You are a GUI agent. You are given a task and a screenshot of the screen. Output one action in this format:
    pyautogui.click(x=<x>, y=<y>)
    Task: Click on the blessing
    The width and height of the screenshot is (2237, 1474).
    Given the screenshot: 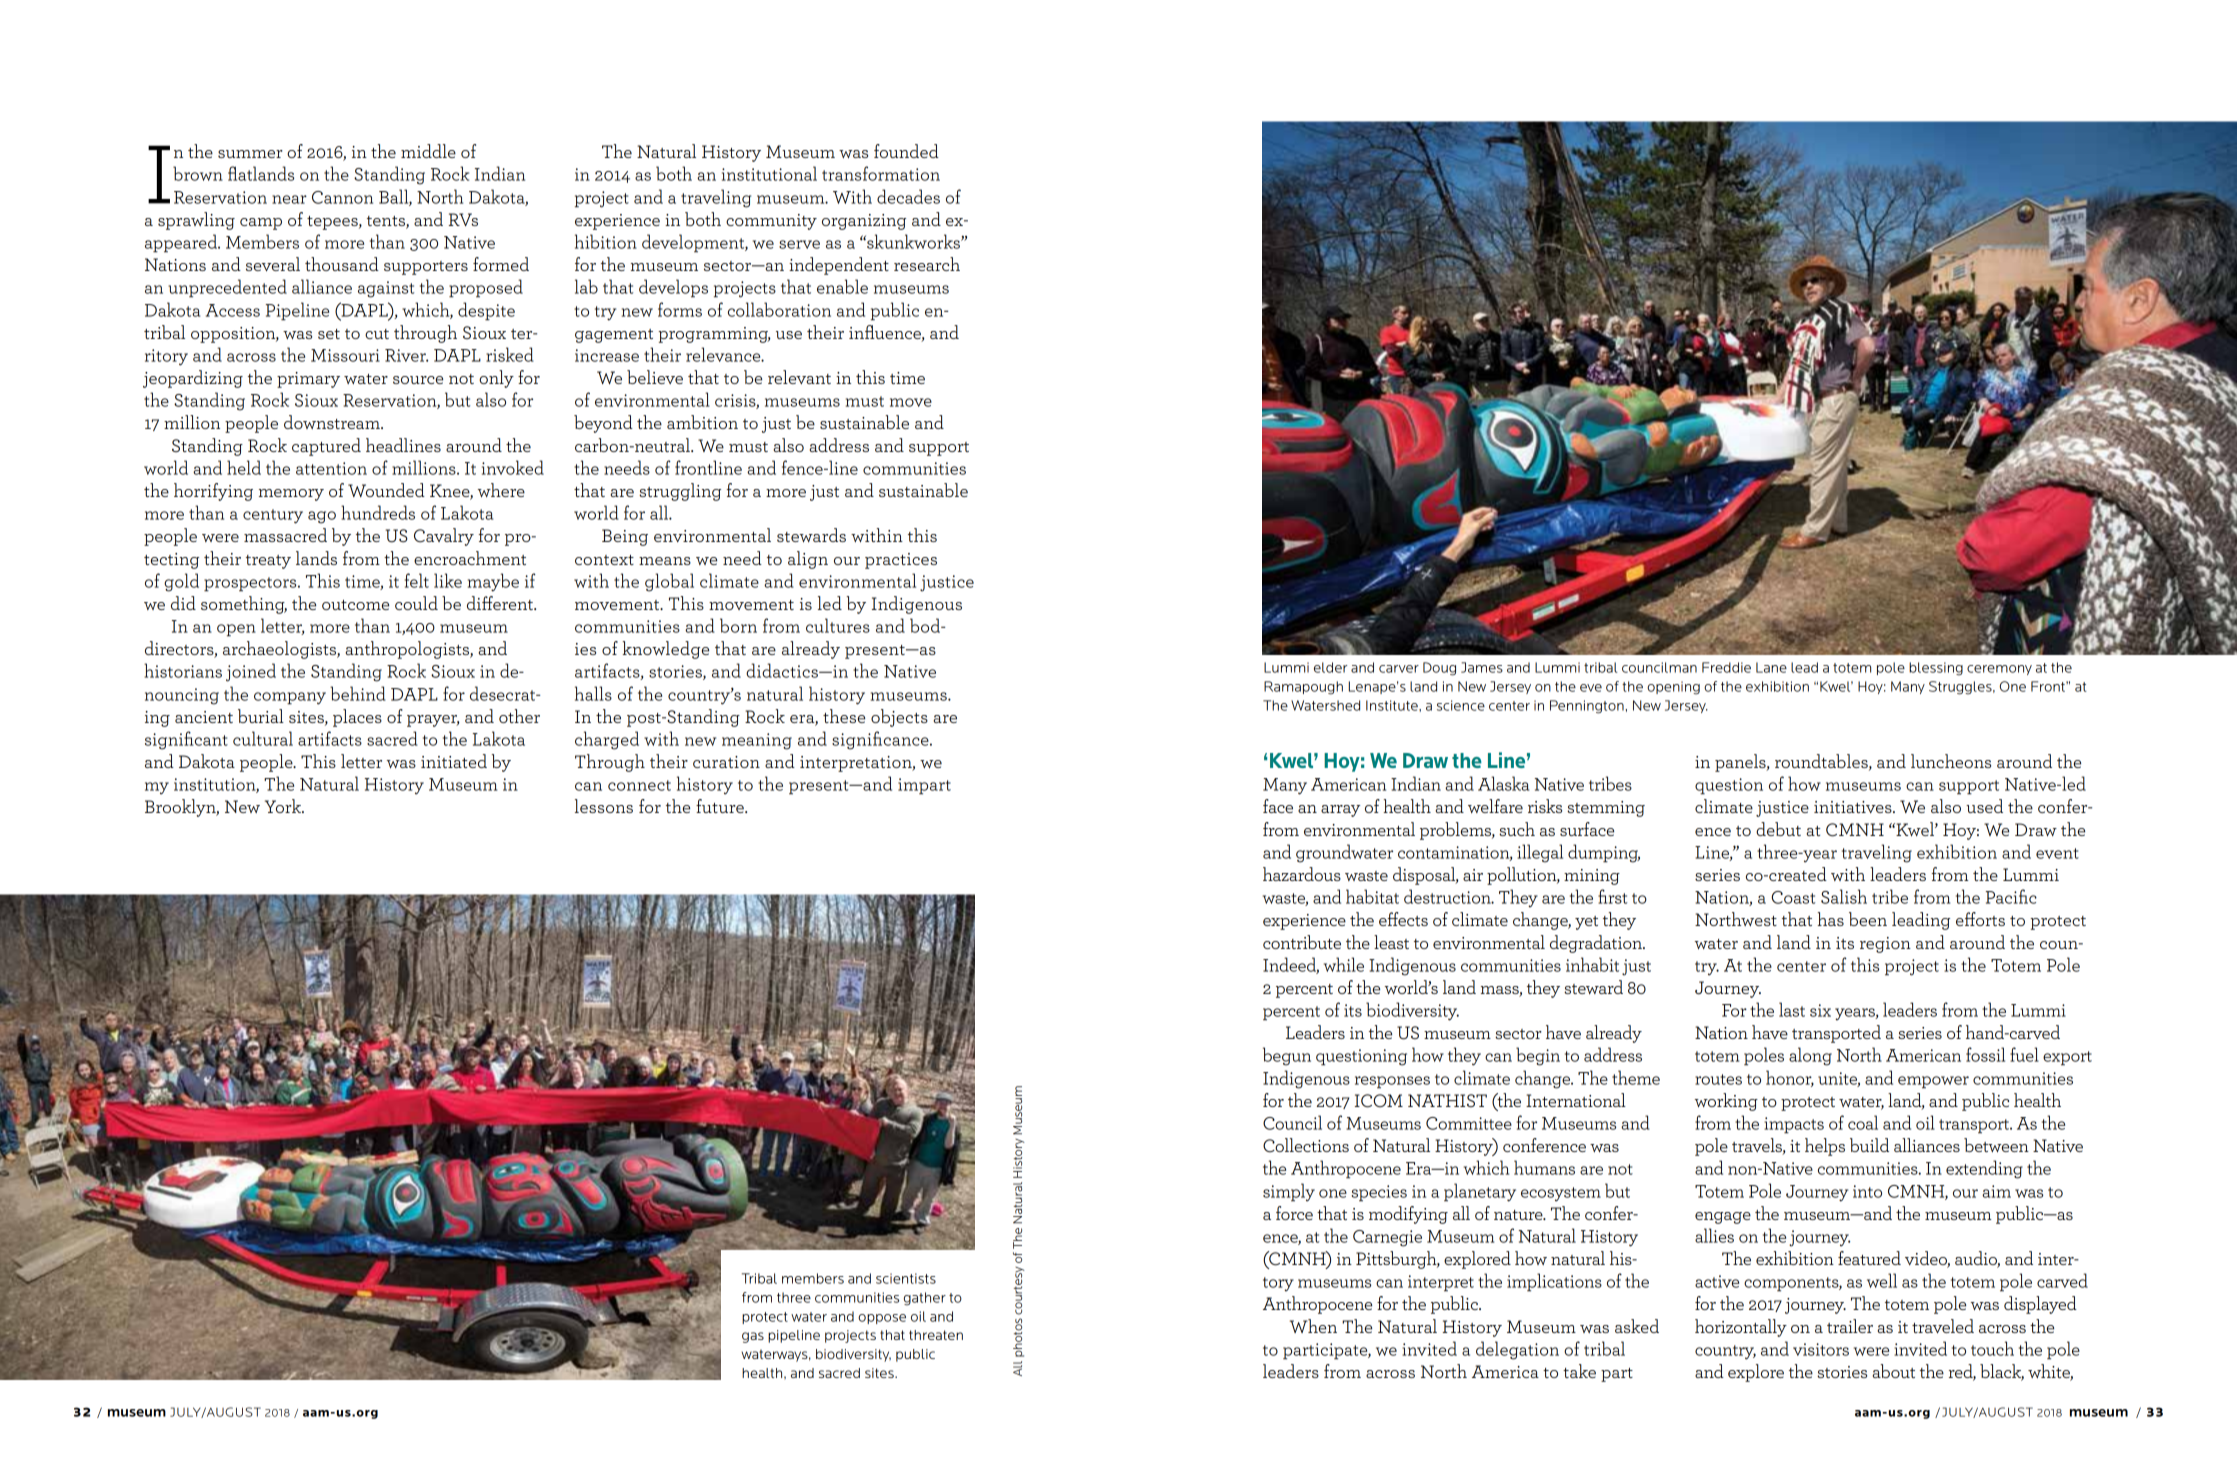 What is the action you would take?
    pyautogui.click(x=1936, y=669)
